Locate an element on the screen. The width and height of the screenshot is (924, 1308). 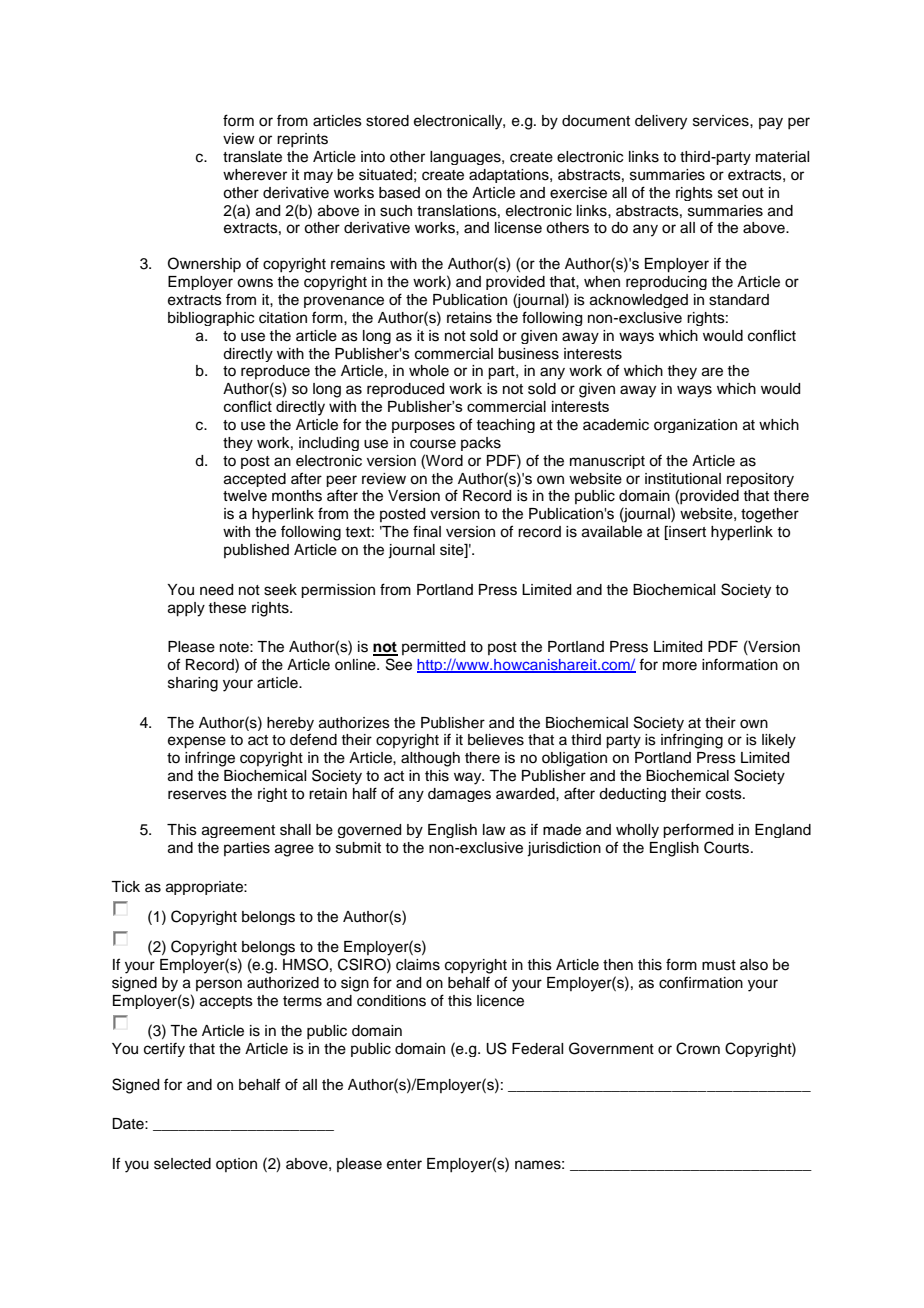
translate is located at coordinates (252, 157).
